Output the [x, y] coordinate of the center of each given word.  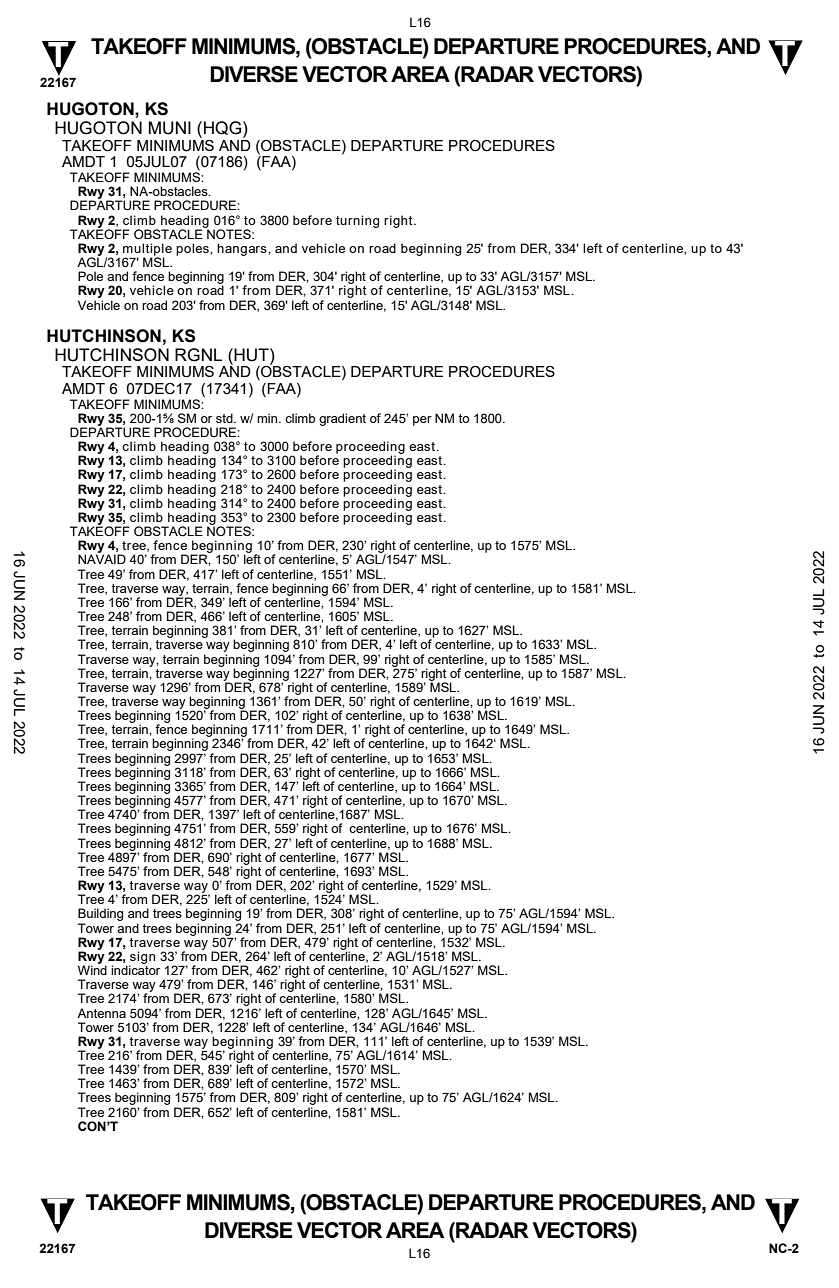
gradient [342, 419]
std [225, 418]
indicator [135, 969]
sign [142, 958]
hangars [243, 249]
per [422, 421]
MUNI [170, 128]
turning [357, 221]
